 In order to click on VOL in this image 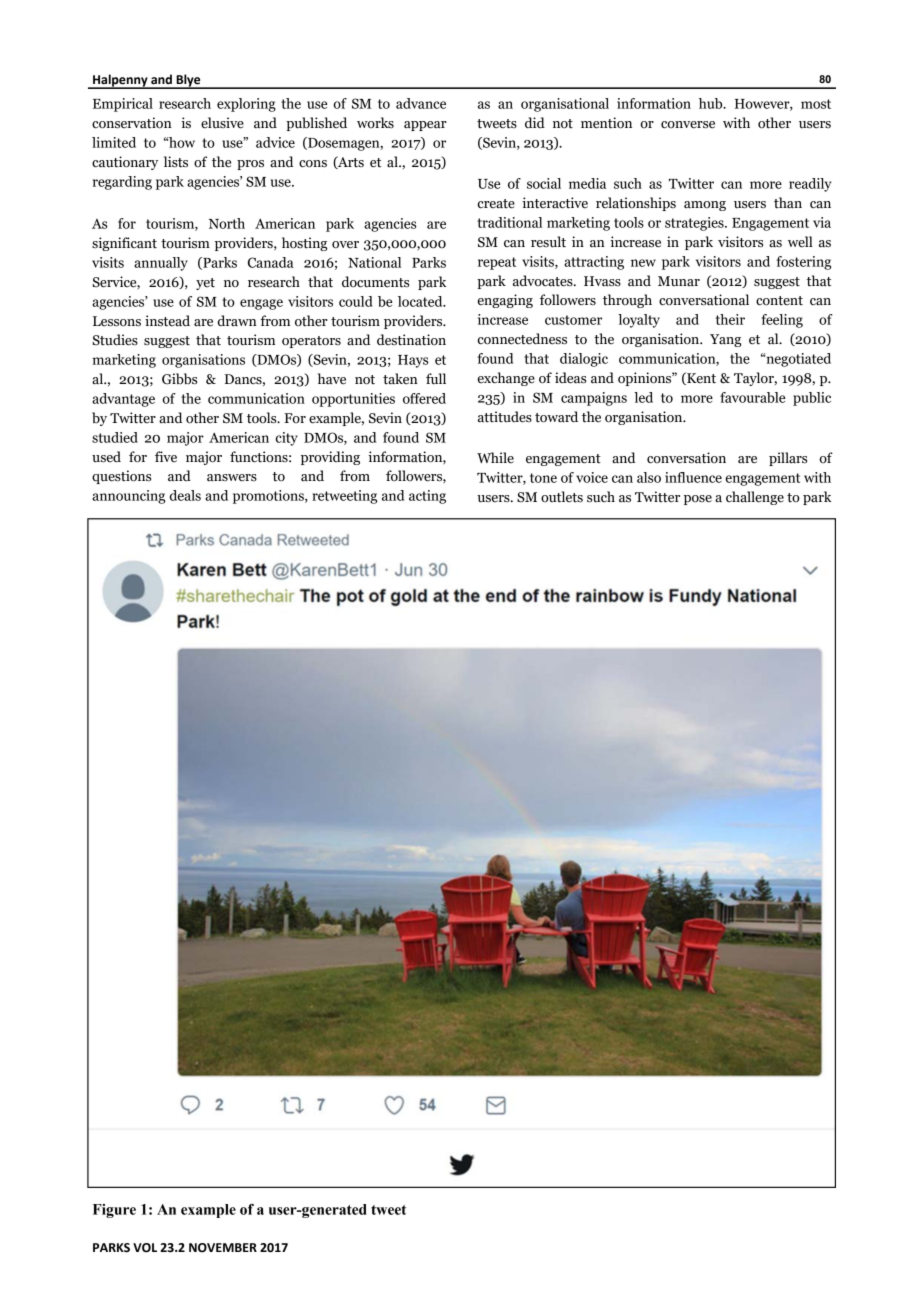, I will do `click(145, 1248)`.
